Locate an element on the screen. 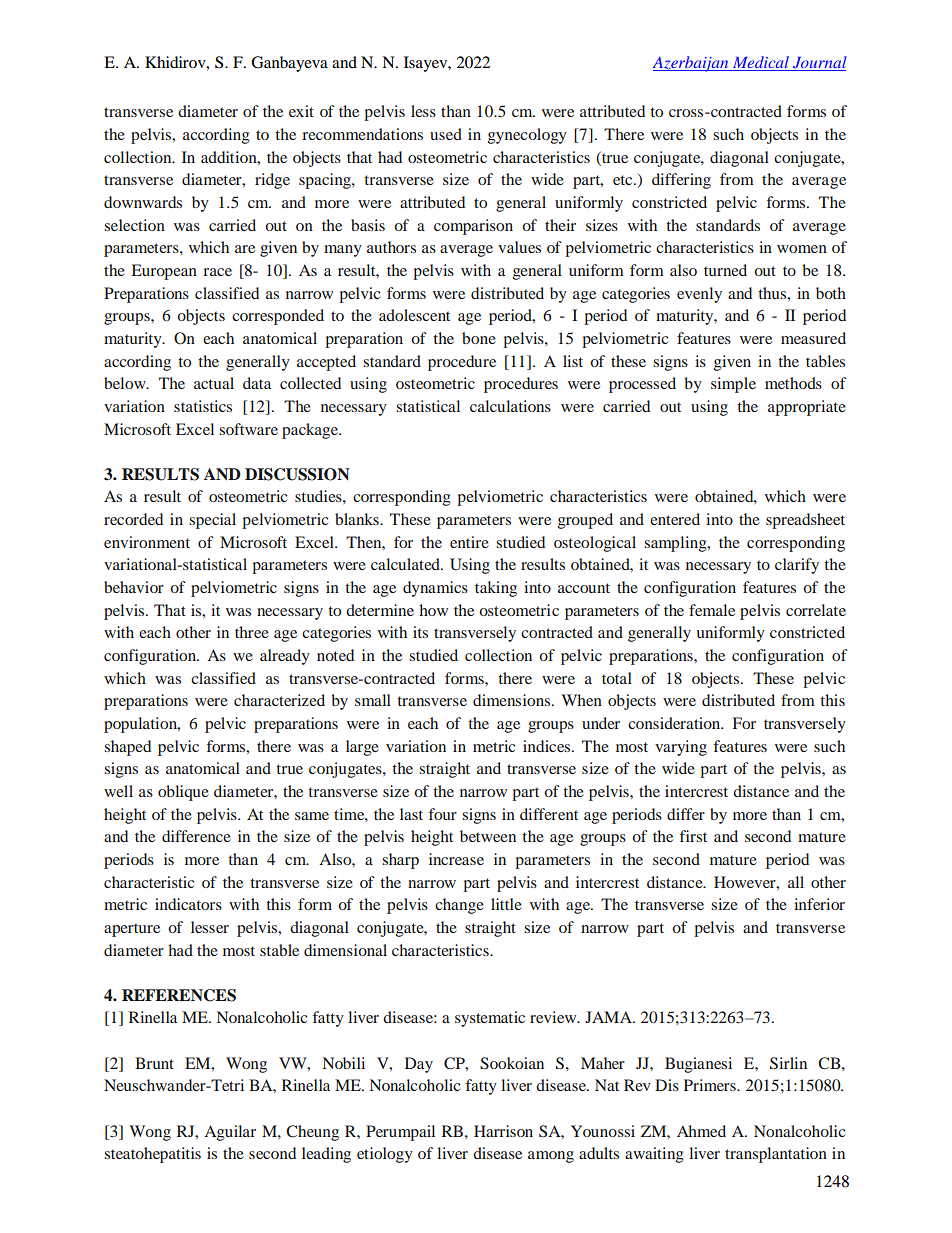 The image size is (952, 1233). exit is located at coordinates (301, 111).
